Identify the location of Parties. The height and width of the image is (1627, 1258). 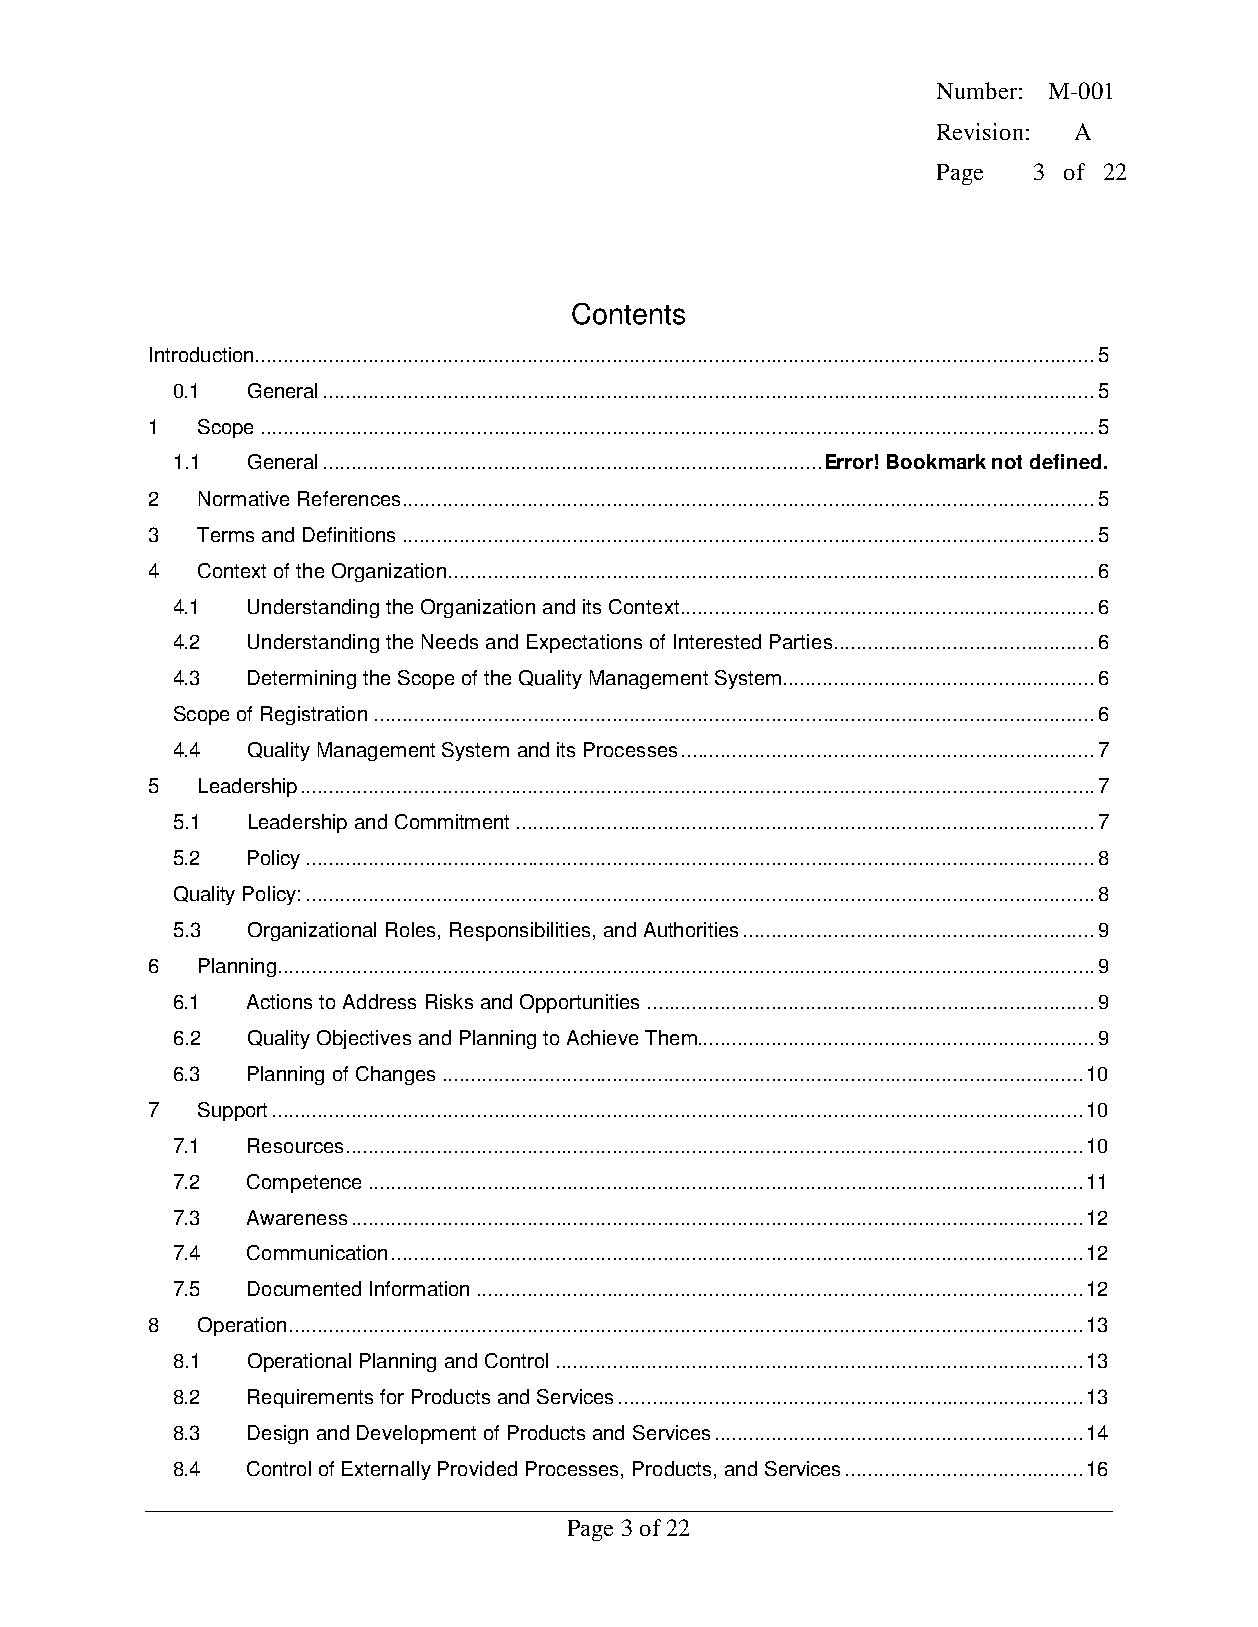
(801, 641).
